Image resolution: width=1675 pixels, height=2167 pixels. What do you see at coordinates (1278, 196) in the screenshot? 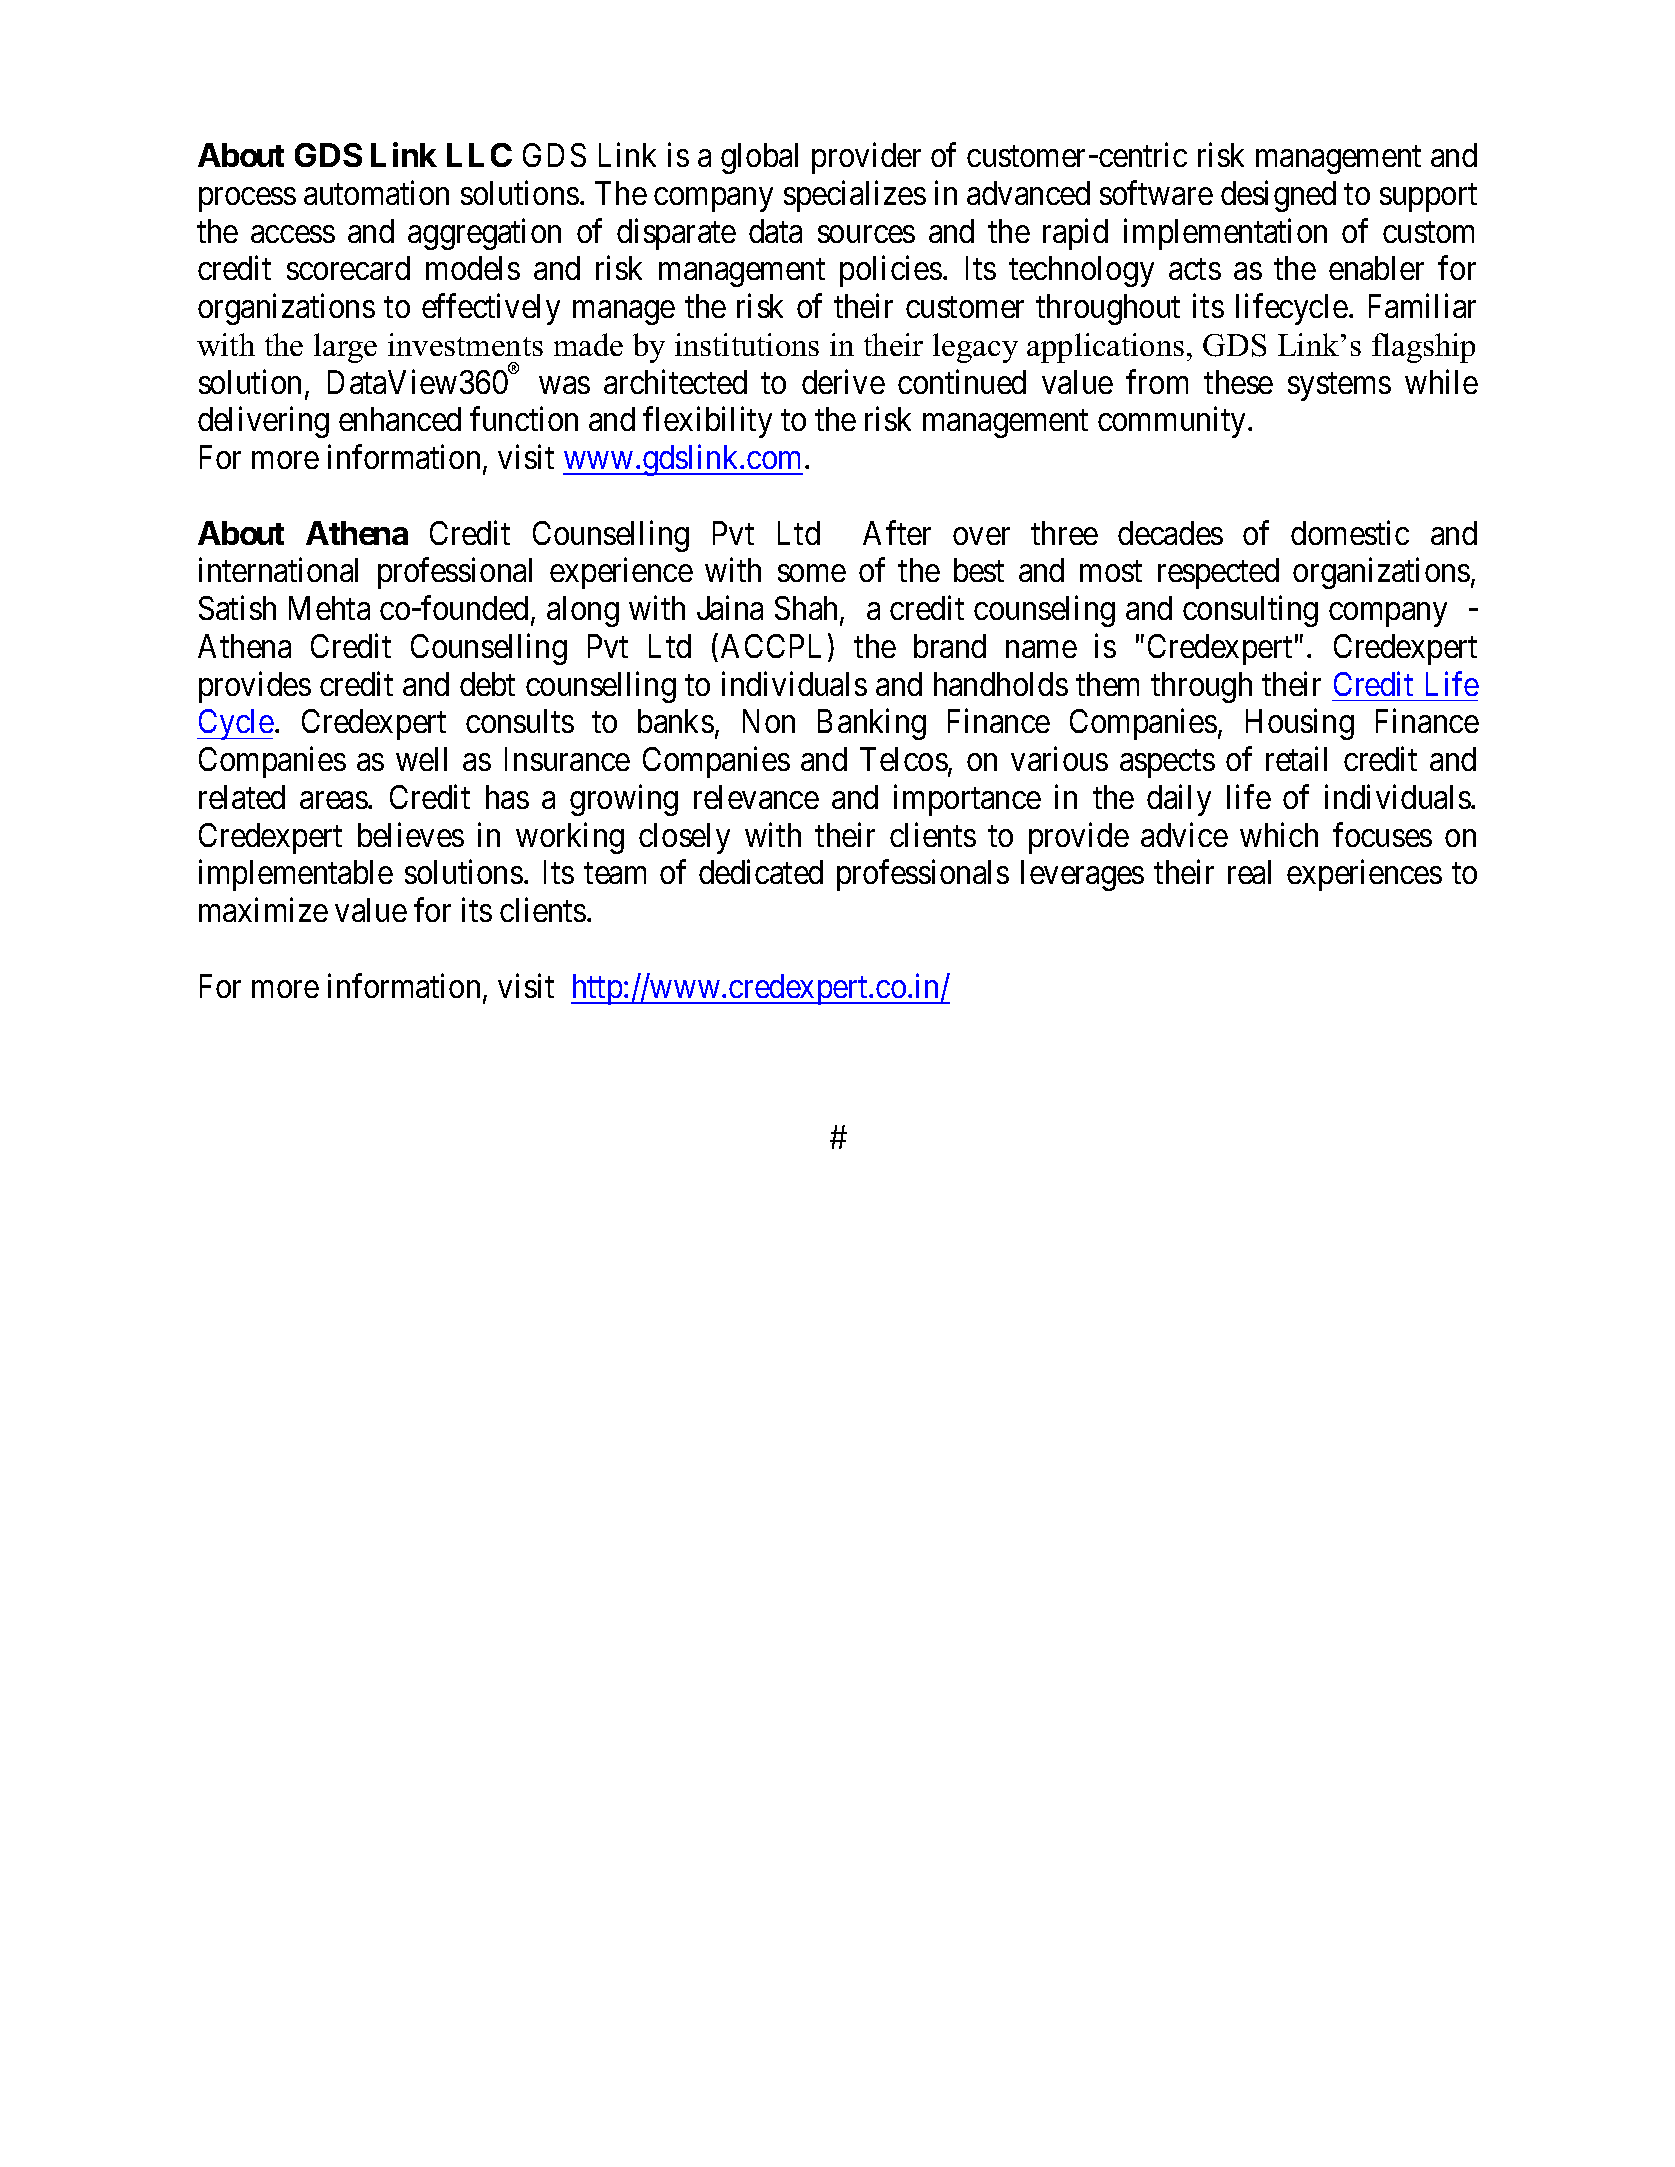
I see `designed` at bounding box center [1278, 196].
